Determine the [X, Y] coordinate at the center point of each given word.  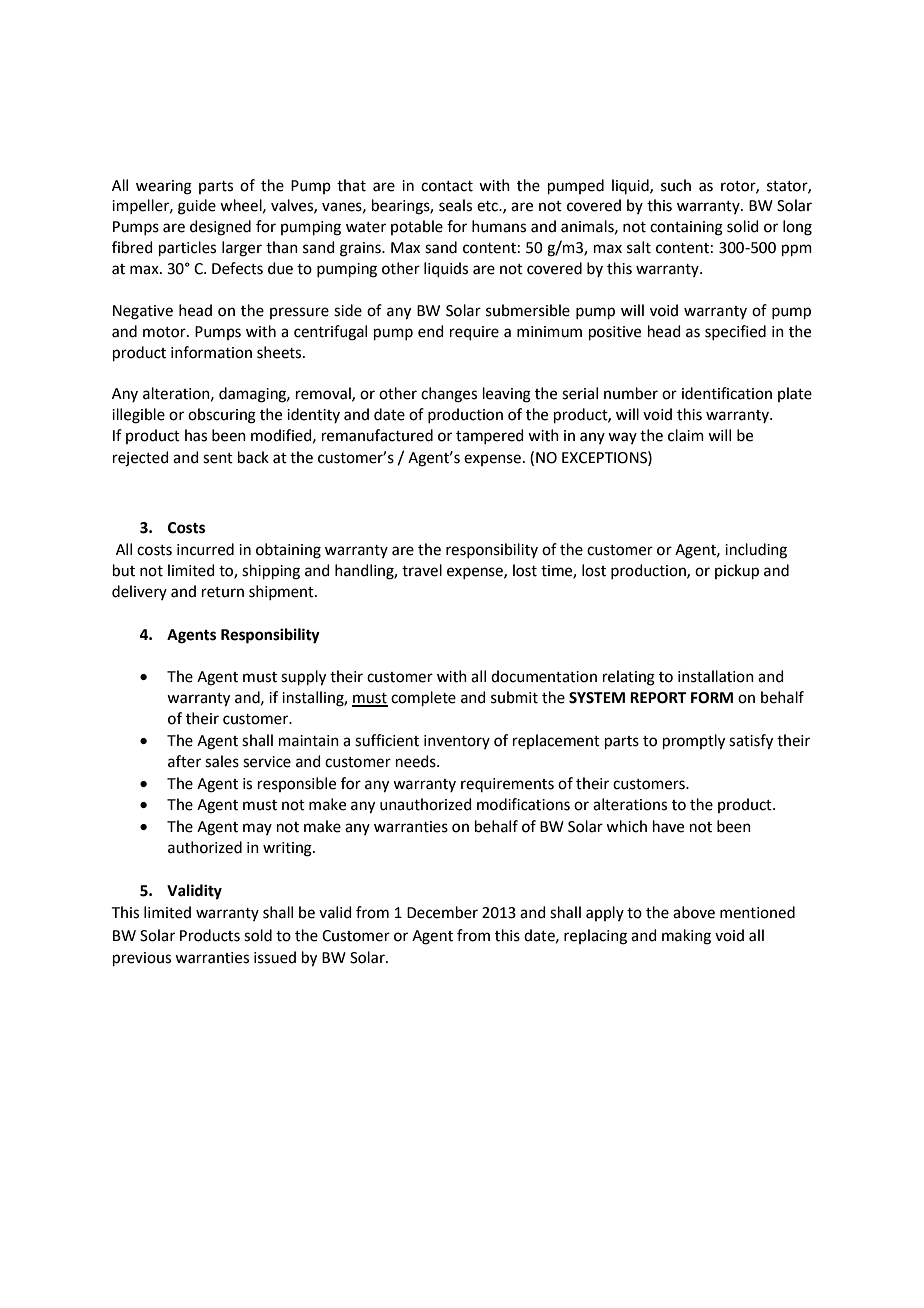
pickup [737, 571]
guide [197, 207]
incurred [205, 549]
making [686, 937]
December [442, 912]
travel [422, 570]
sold [258, 935]
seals [455, 205]
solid [743, 226]
